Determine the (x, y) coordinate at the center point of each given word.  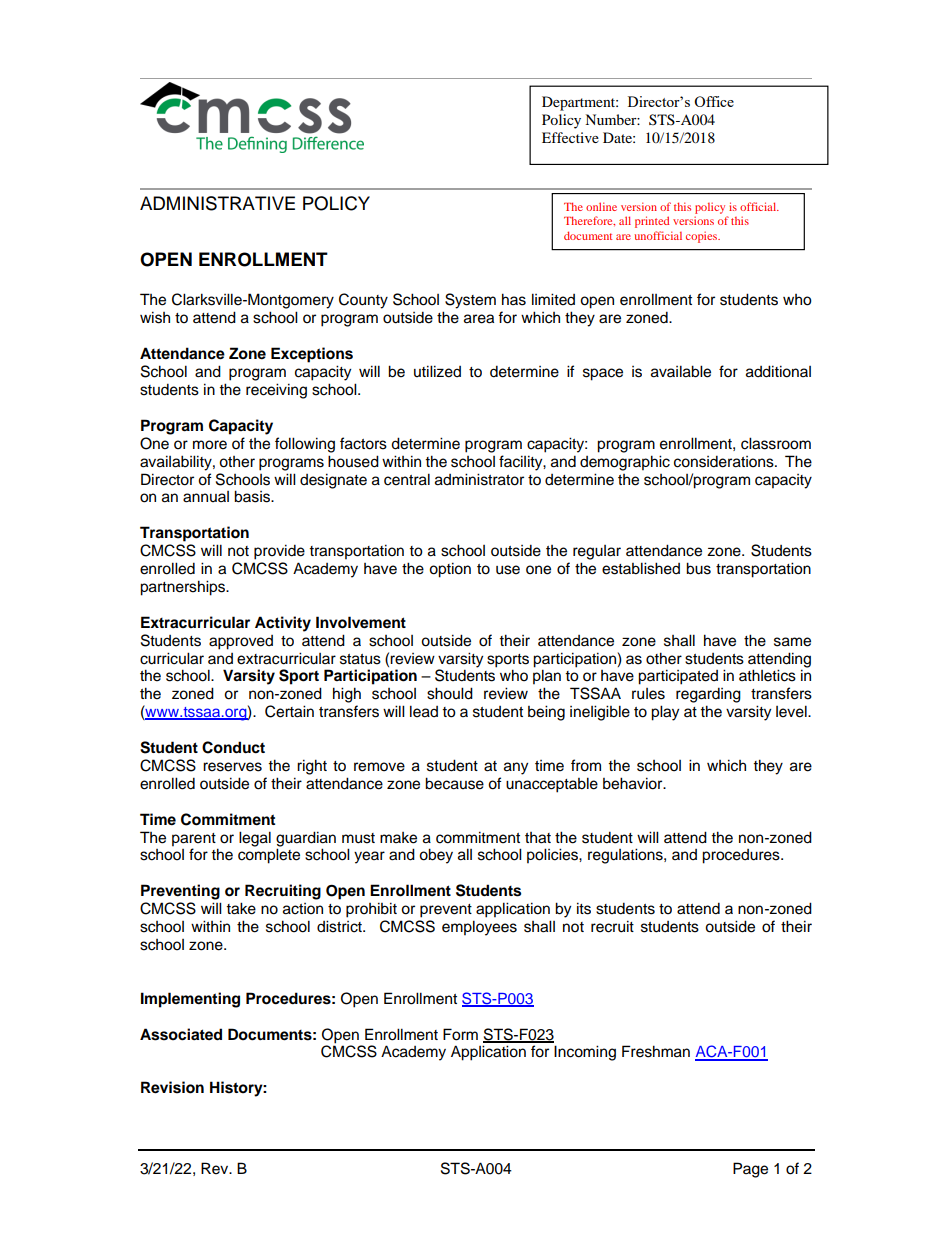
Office (714, 101)
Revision (172, 1087)
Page (750, 1170)
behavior (634, 783)
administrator (479, 479)
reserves (232, 767)
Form (460, 1034)
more (210, 445)
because (454, 783)
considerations (725, 461)
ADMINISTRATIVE (217, 203)
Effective (570, 137)
